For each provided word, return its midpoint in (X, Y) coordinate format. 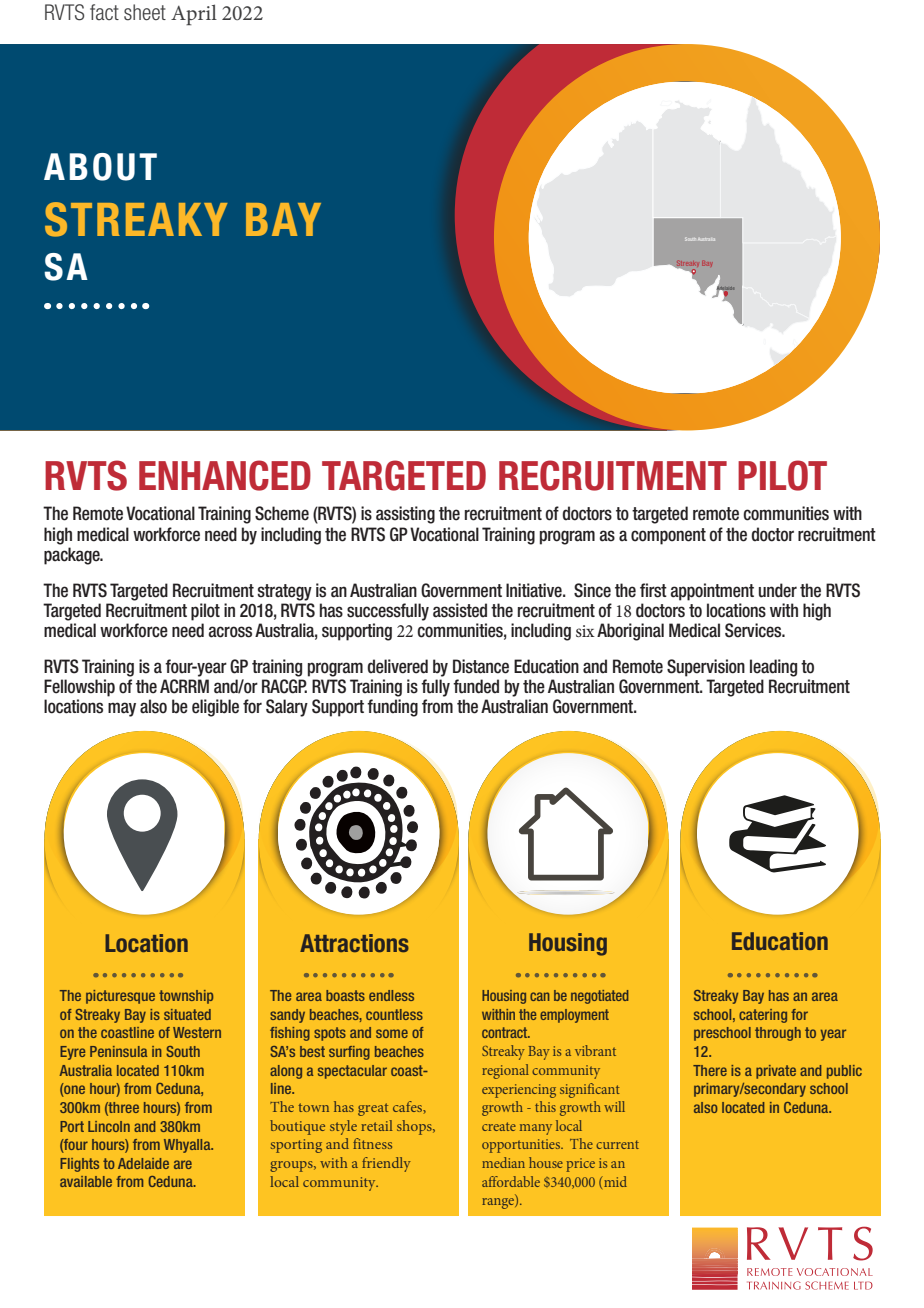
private (776, 1072)
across (230, 632)
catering (763, 1016)
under (778, 590)
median (503, 1162)
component (668, 536)
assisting (405, 515)
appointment (712, 592)
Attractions (354, 943)
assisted (460, 610)
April (194, 14)
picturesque (120, 997)
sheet (145, 12)
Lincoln (109, 1126)
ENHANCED (225, 475)
